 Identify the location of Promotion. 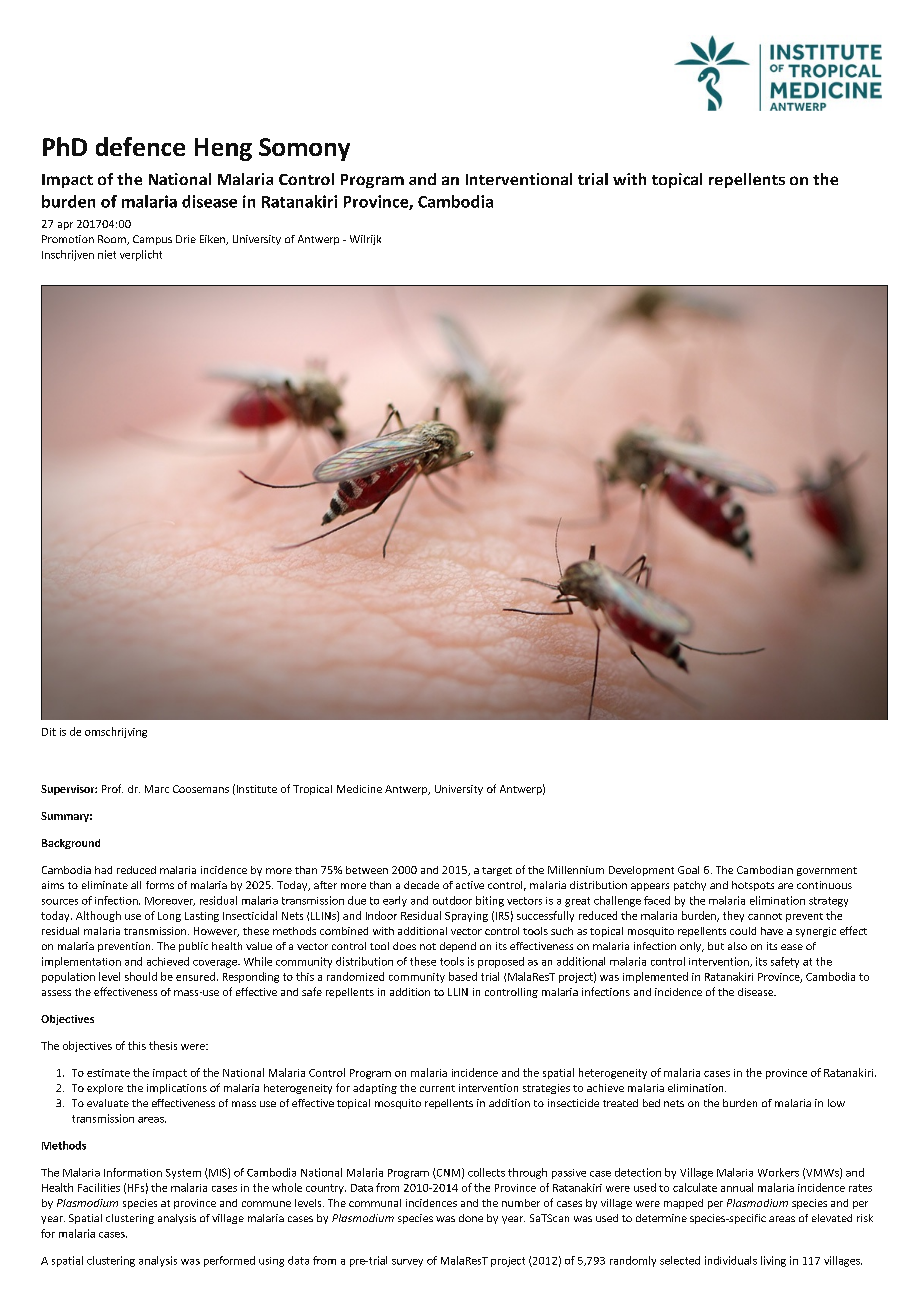
(68, 239).
